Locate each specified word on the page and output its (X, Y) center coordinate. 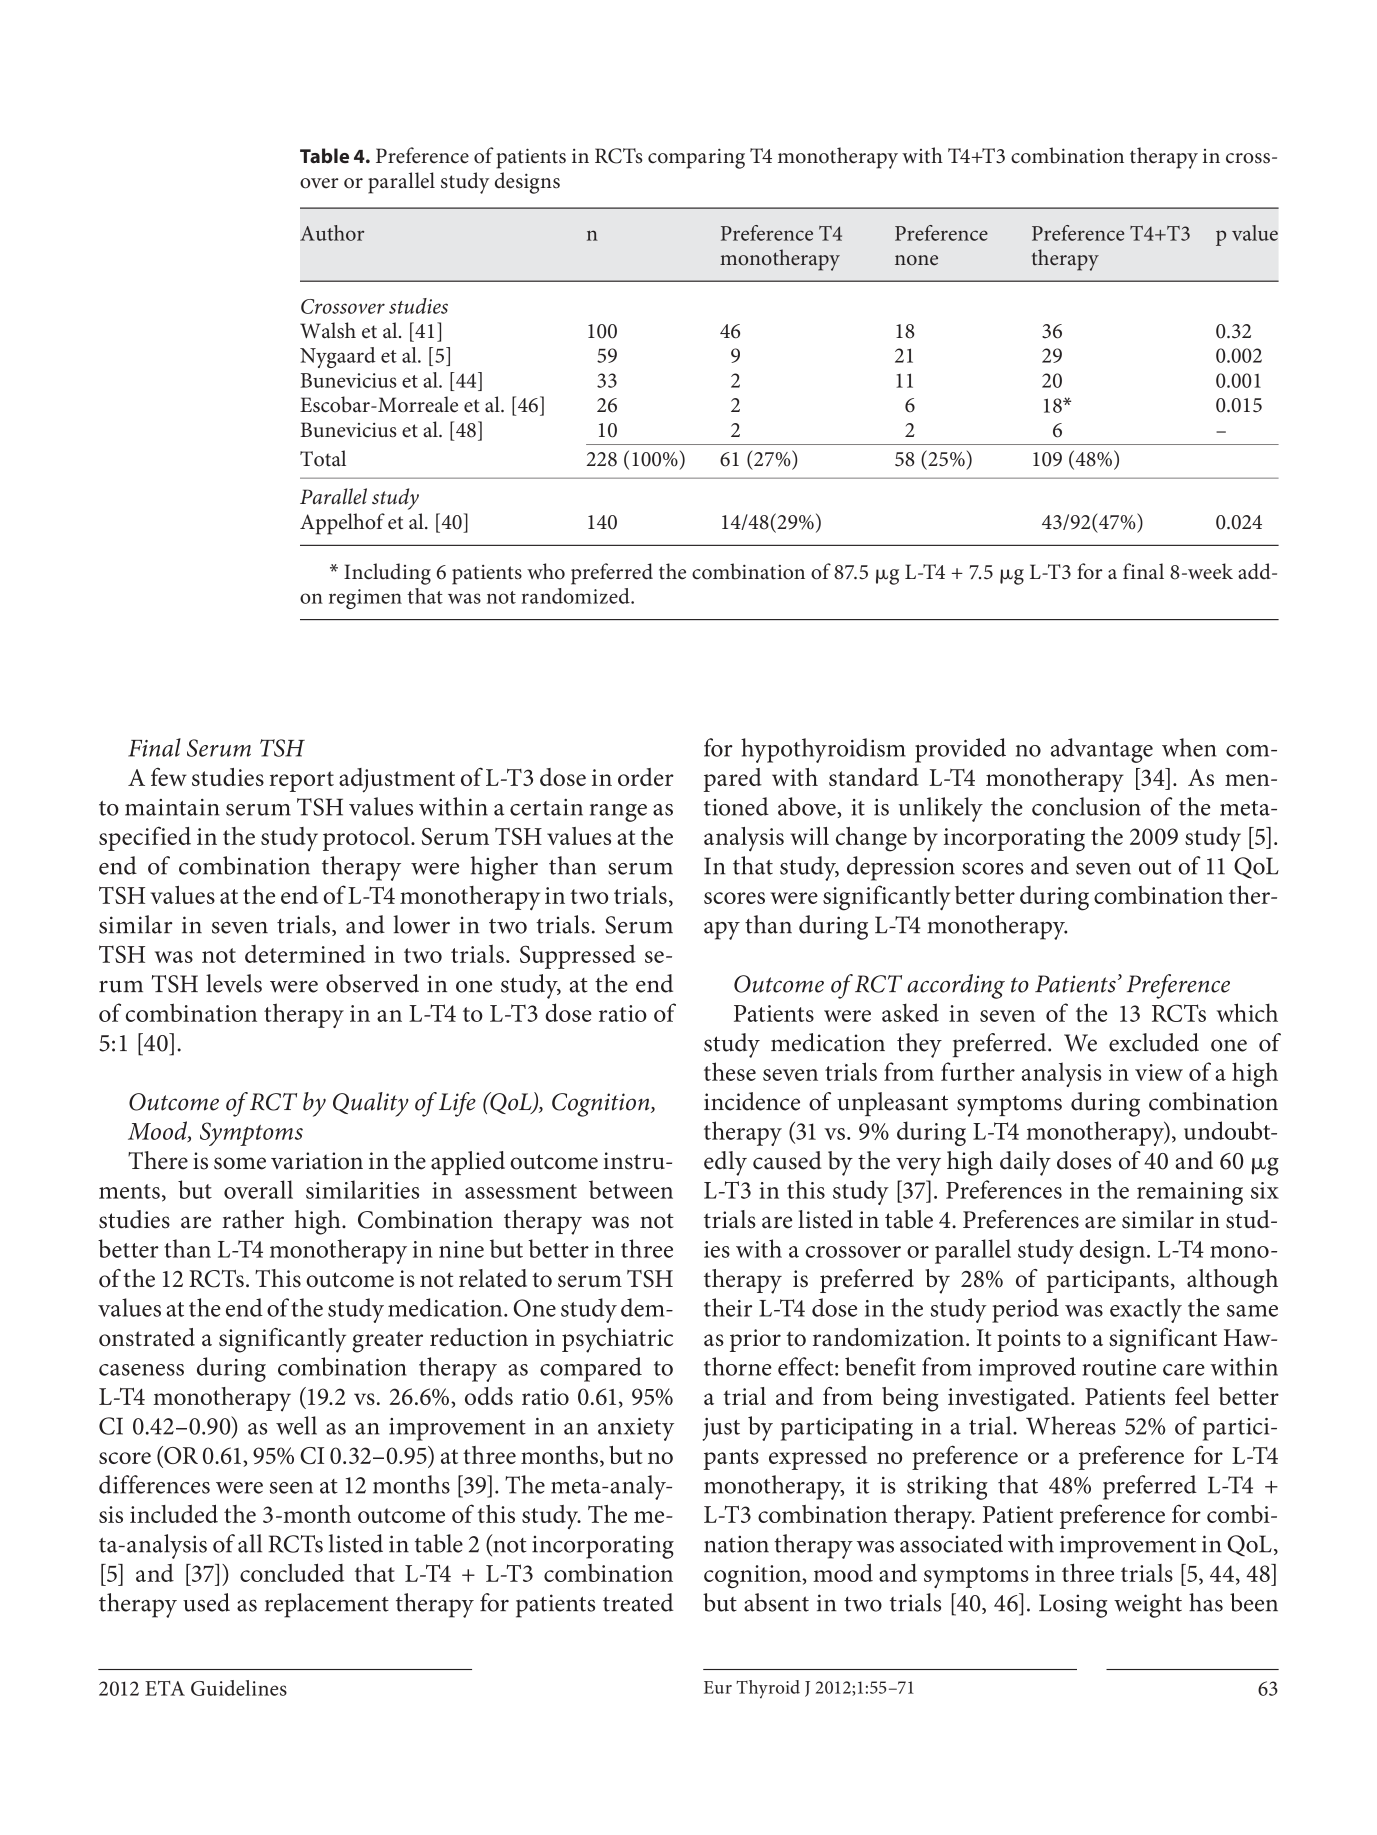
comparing (696, 158)
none (916, 260)
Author (332, 233)
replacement (327, 1605)
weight (1148, 1605)
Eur (718, 1687)
